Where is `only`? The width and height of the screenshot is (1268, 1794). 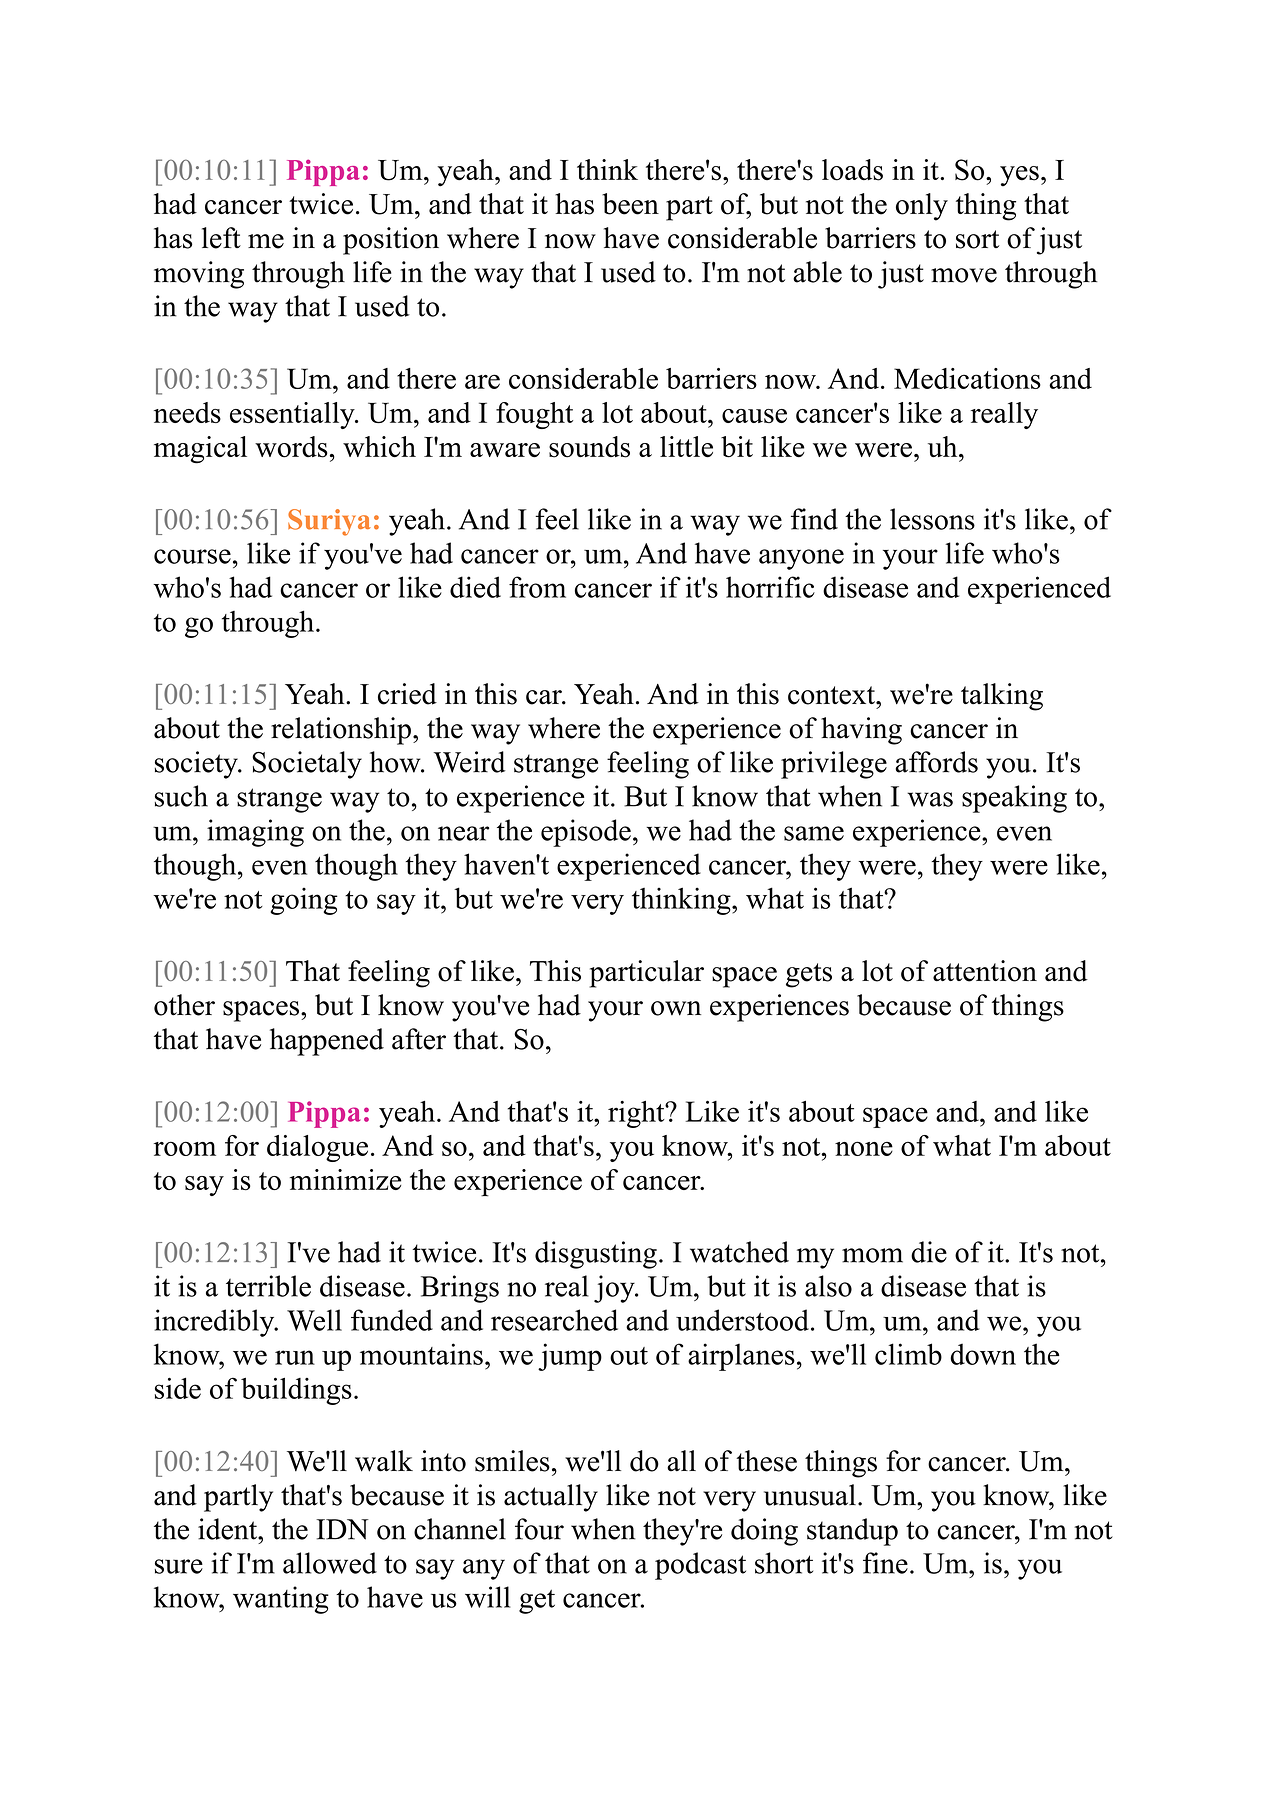
only is located at coordinates (922, 207).
